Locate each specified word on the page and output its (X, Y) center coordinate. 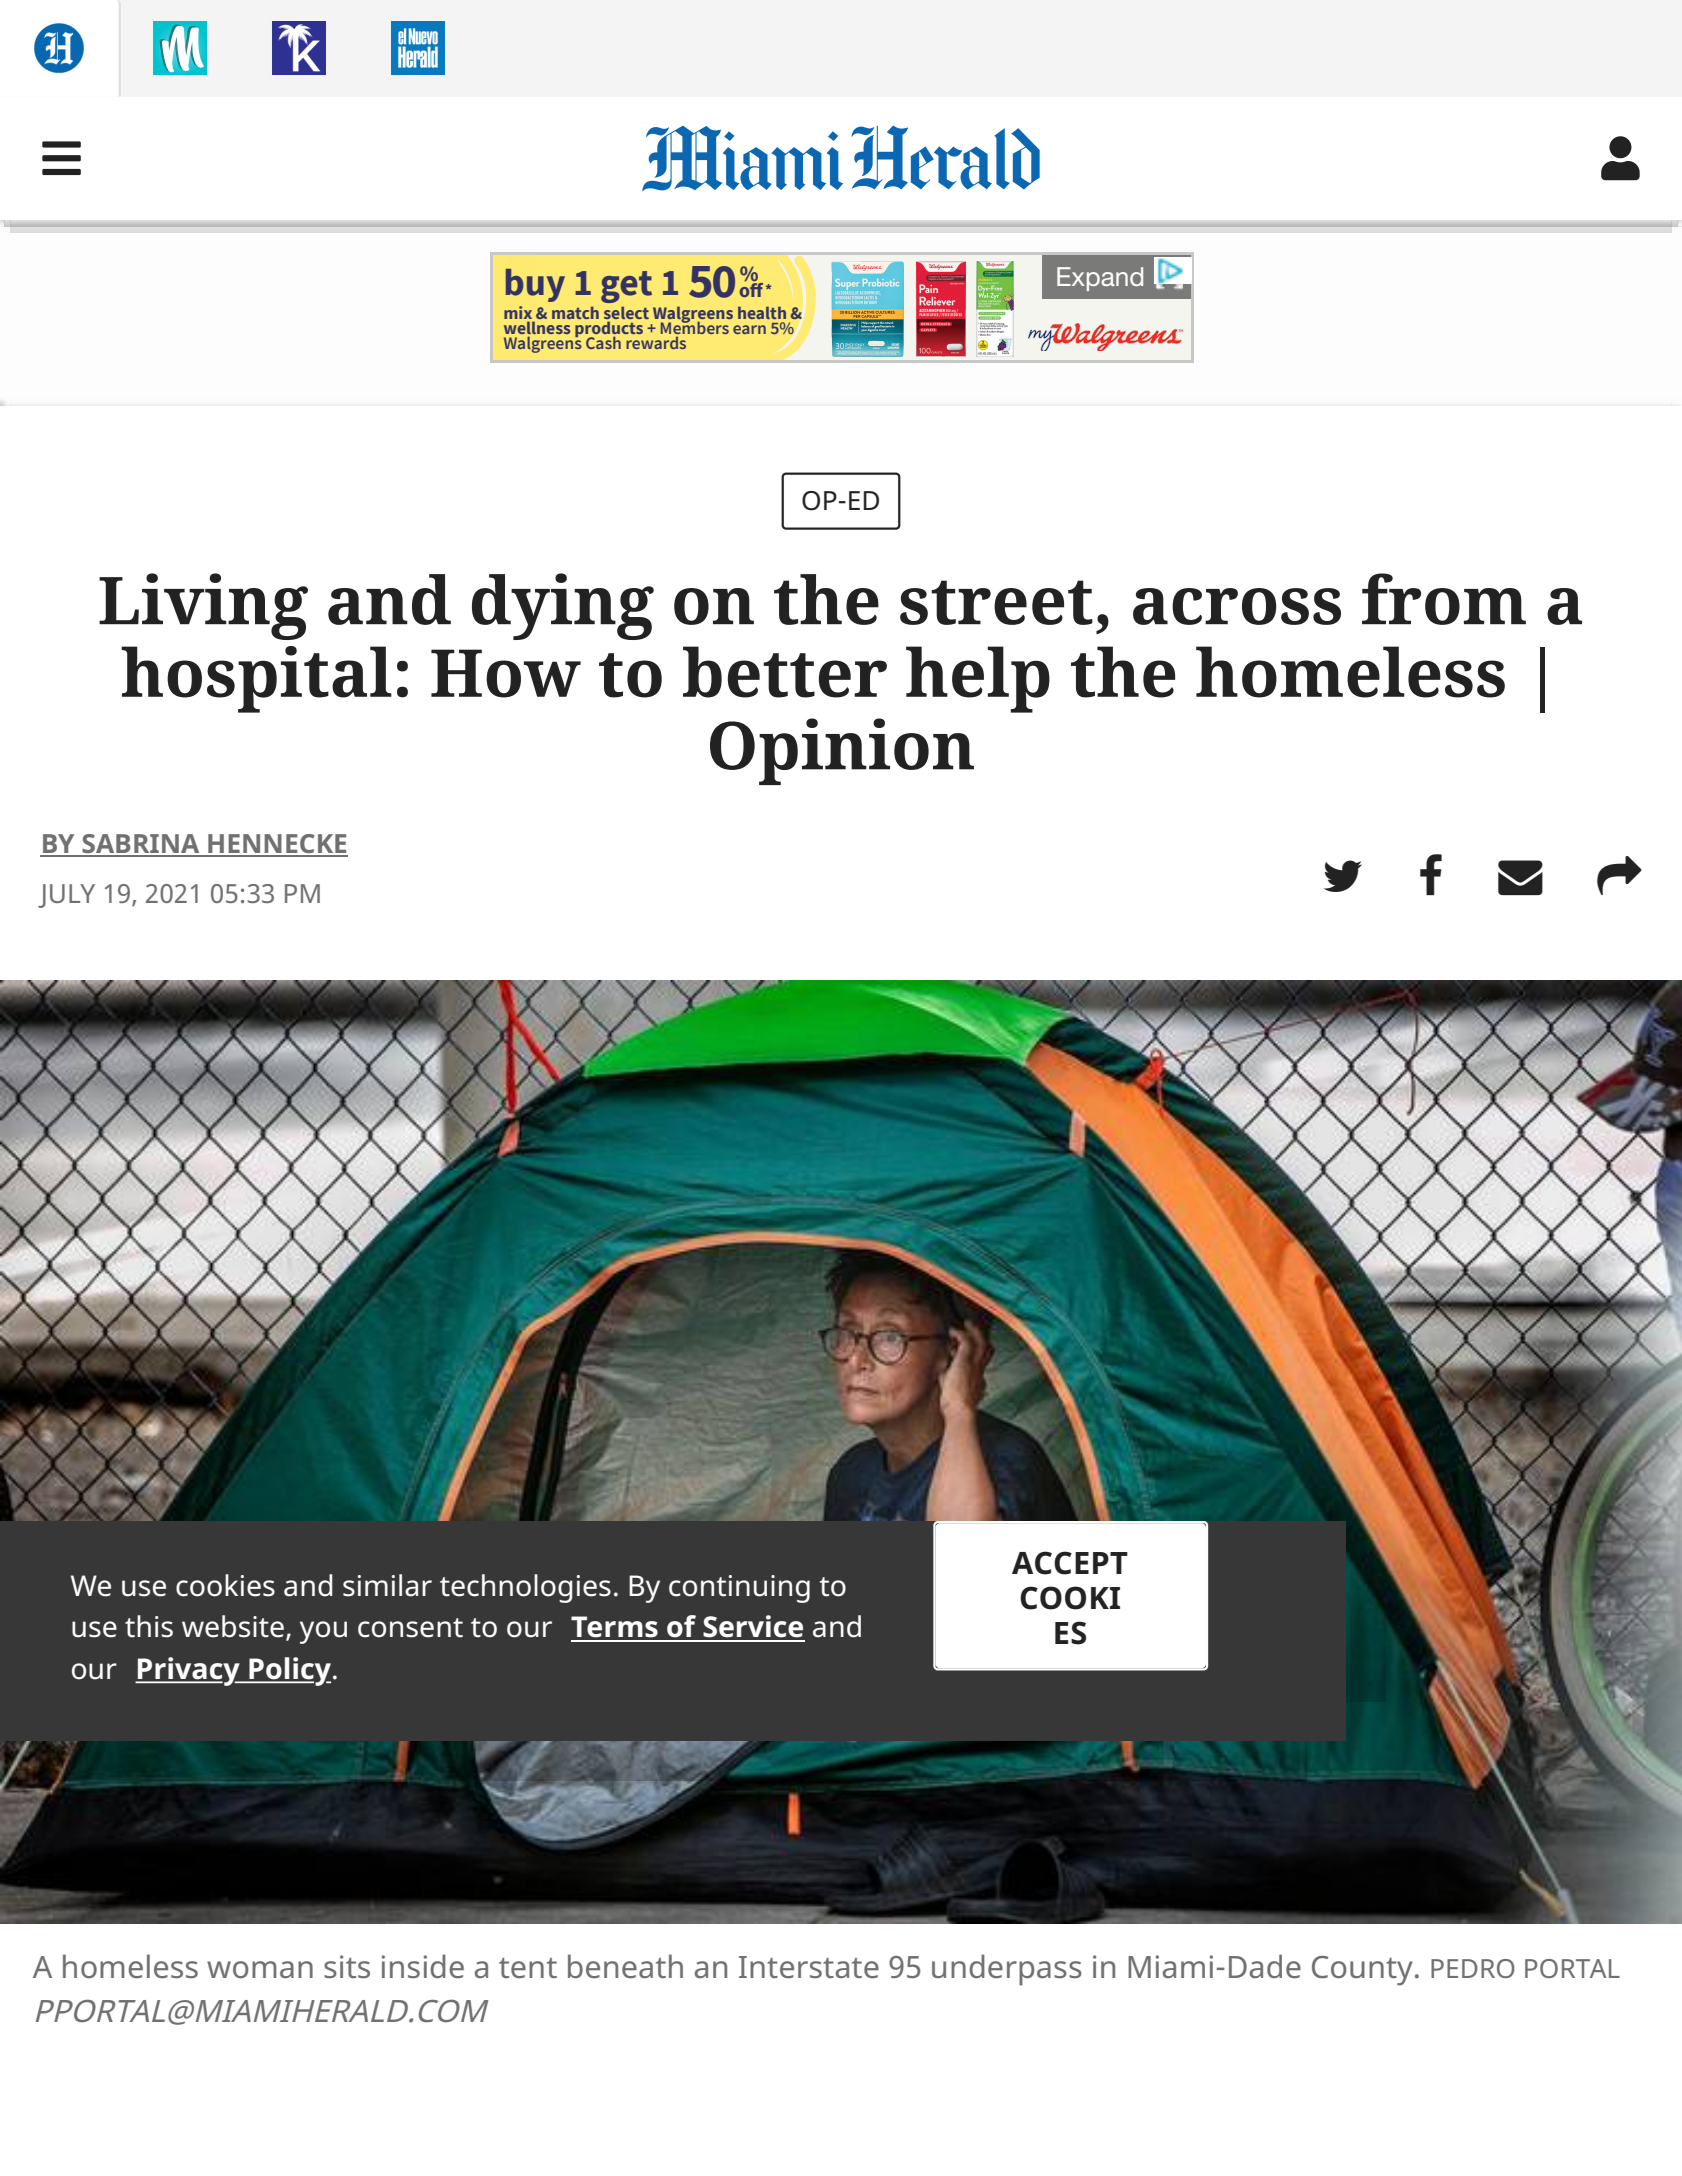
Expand (1100, 279)
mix (518, 312)
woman (260, 1969)
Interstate (809, 1967)
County (1362, 1971)
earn (749, 329)
